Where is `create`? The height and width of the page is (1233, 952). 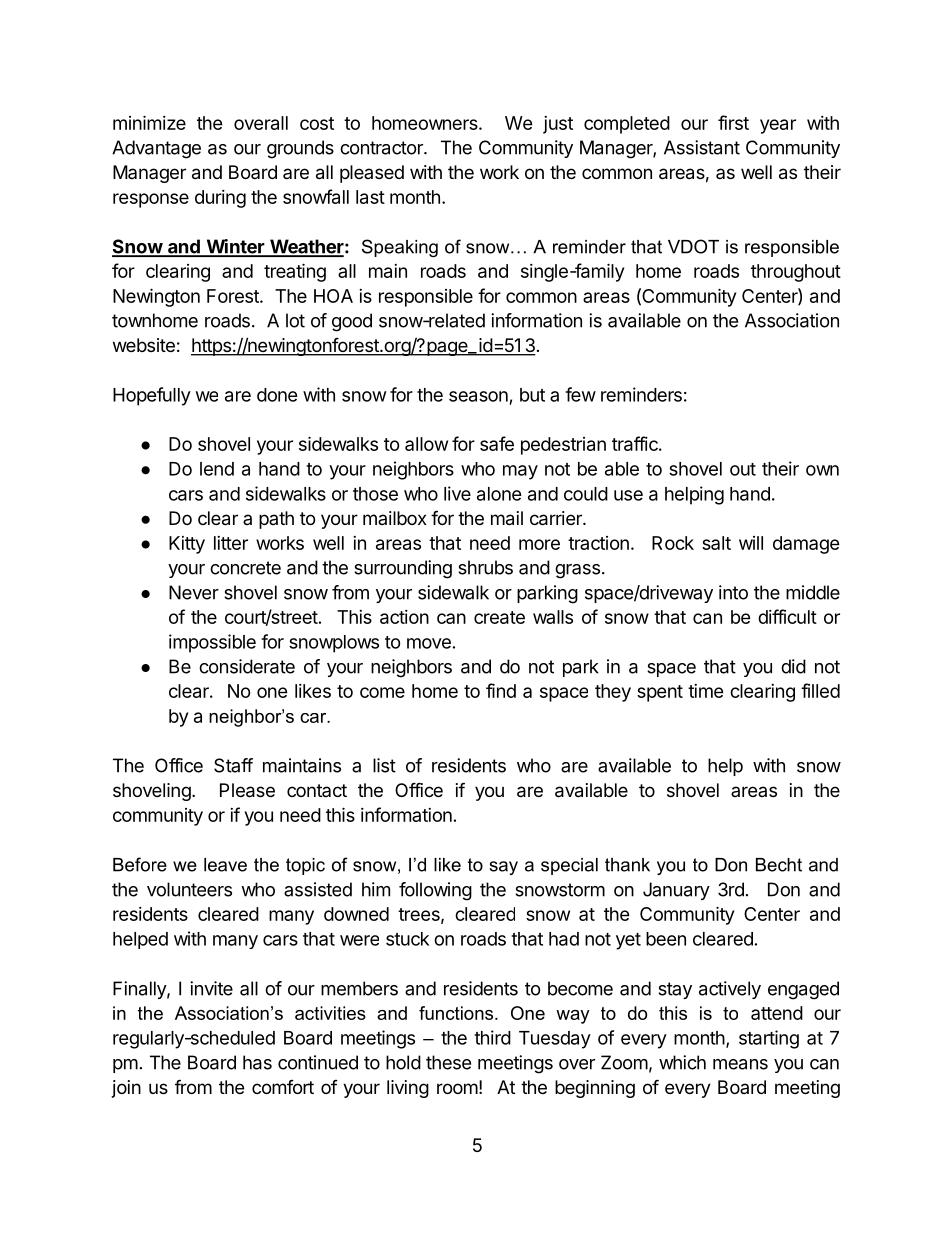 create is located at coordinates (499, 617).
